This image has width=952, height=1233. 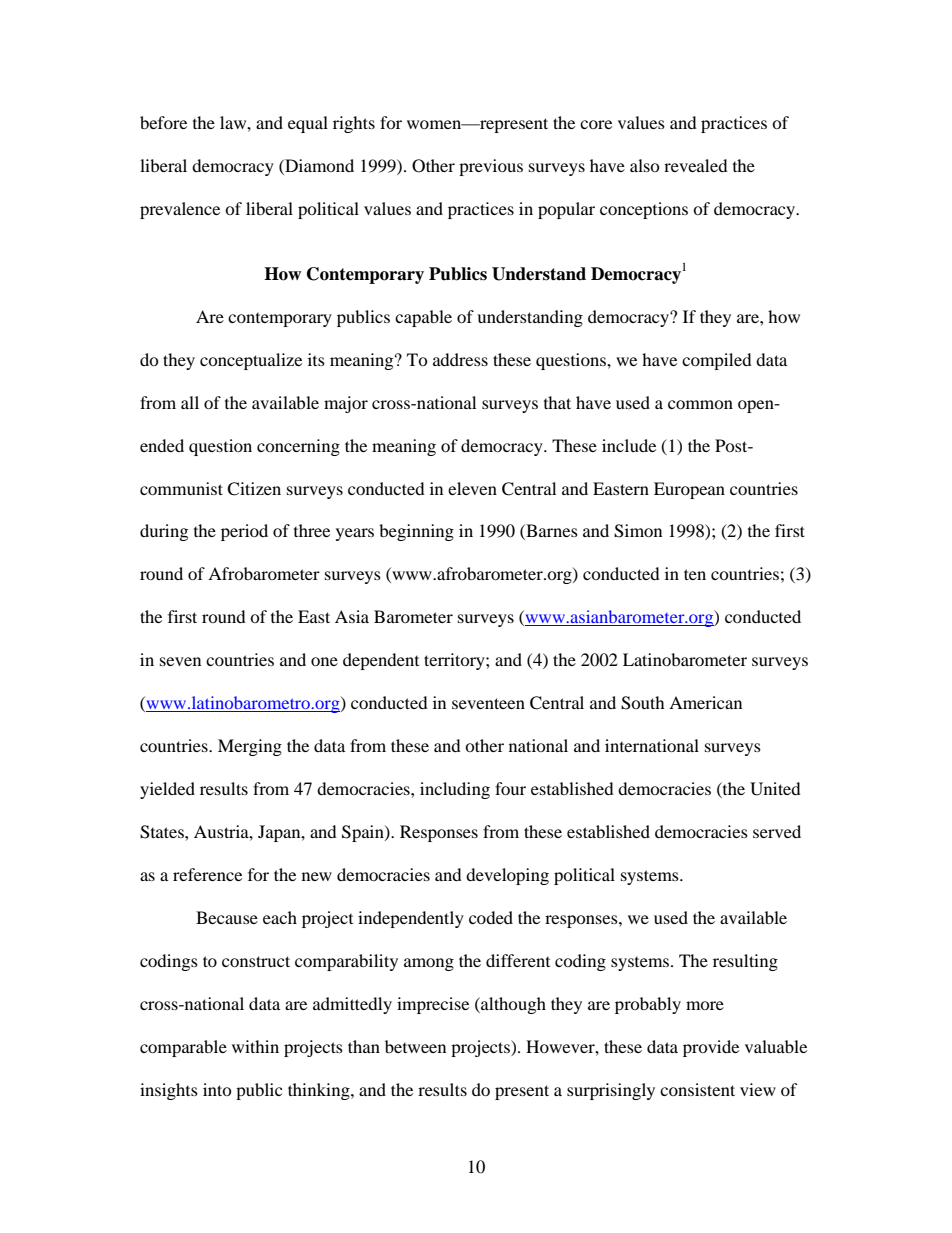 What do you see at coordinates (255, 1046) in the image?
I see `within` at bounding box center [255, 1046].
